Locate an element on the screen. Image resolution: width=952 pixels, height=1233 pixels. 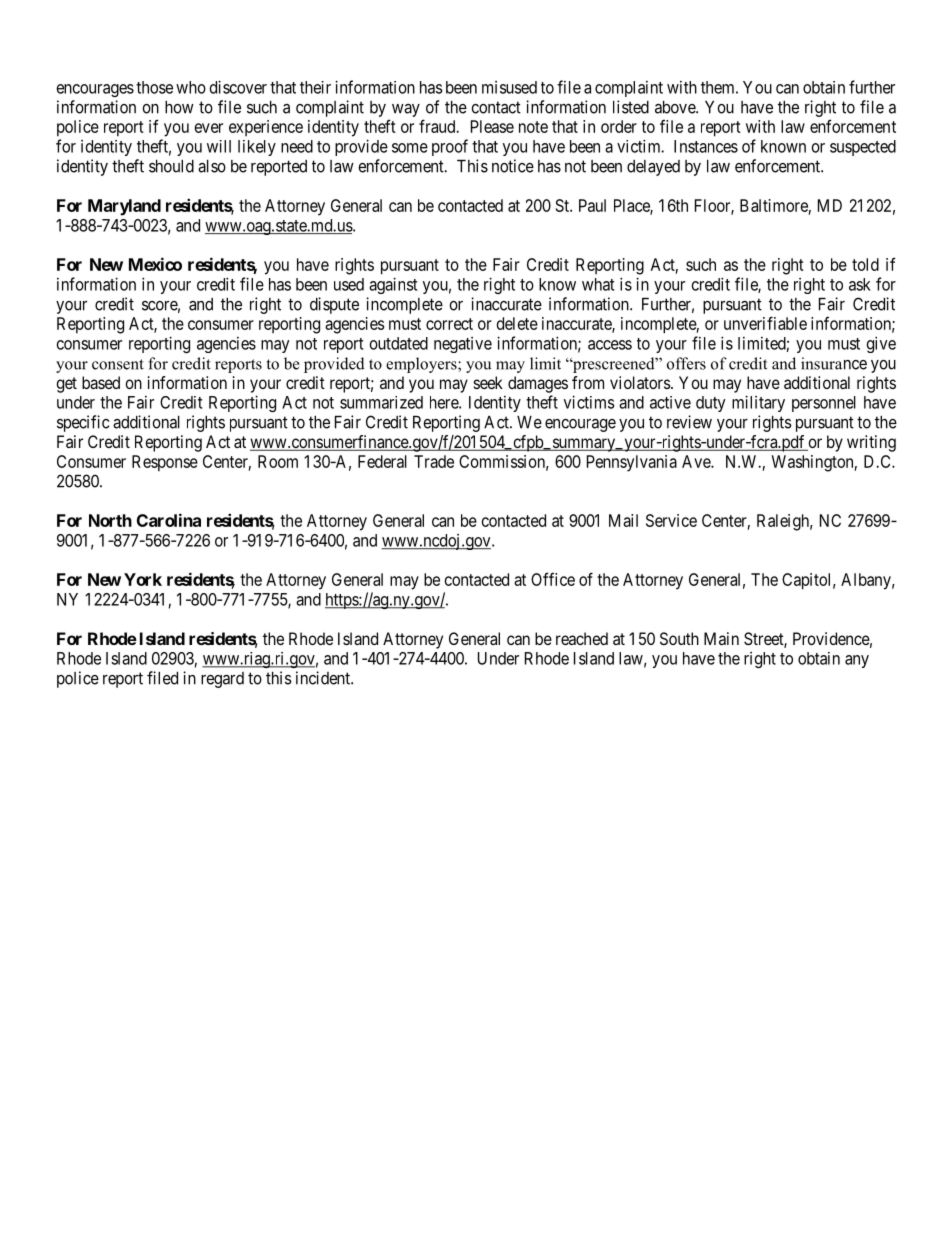
reached is located at coordinates (582, 638).
